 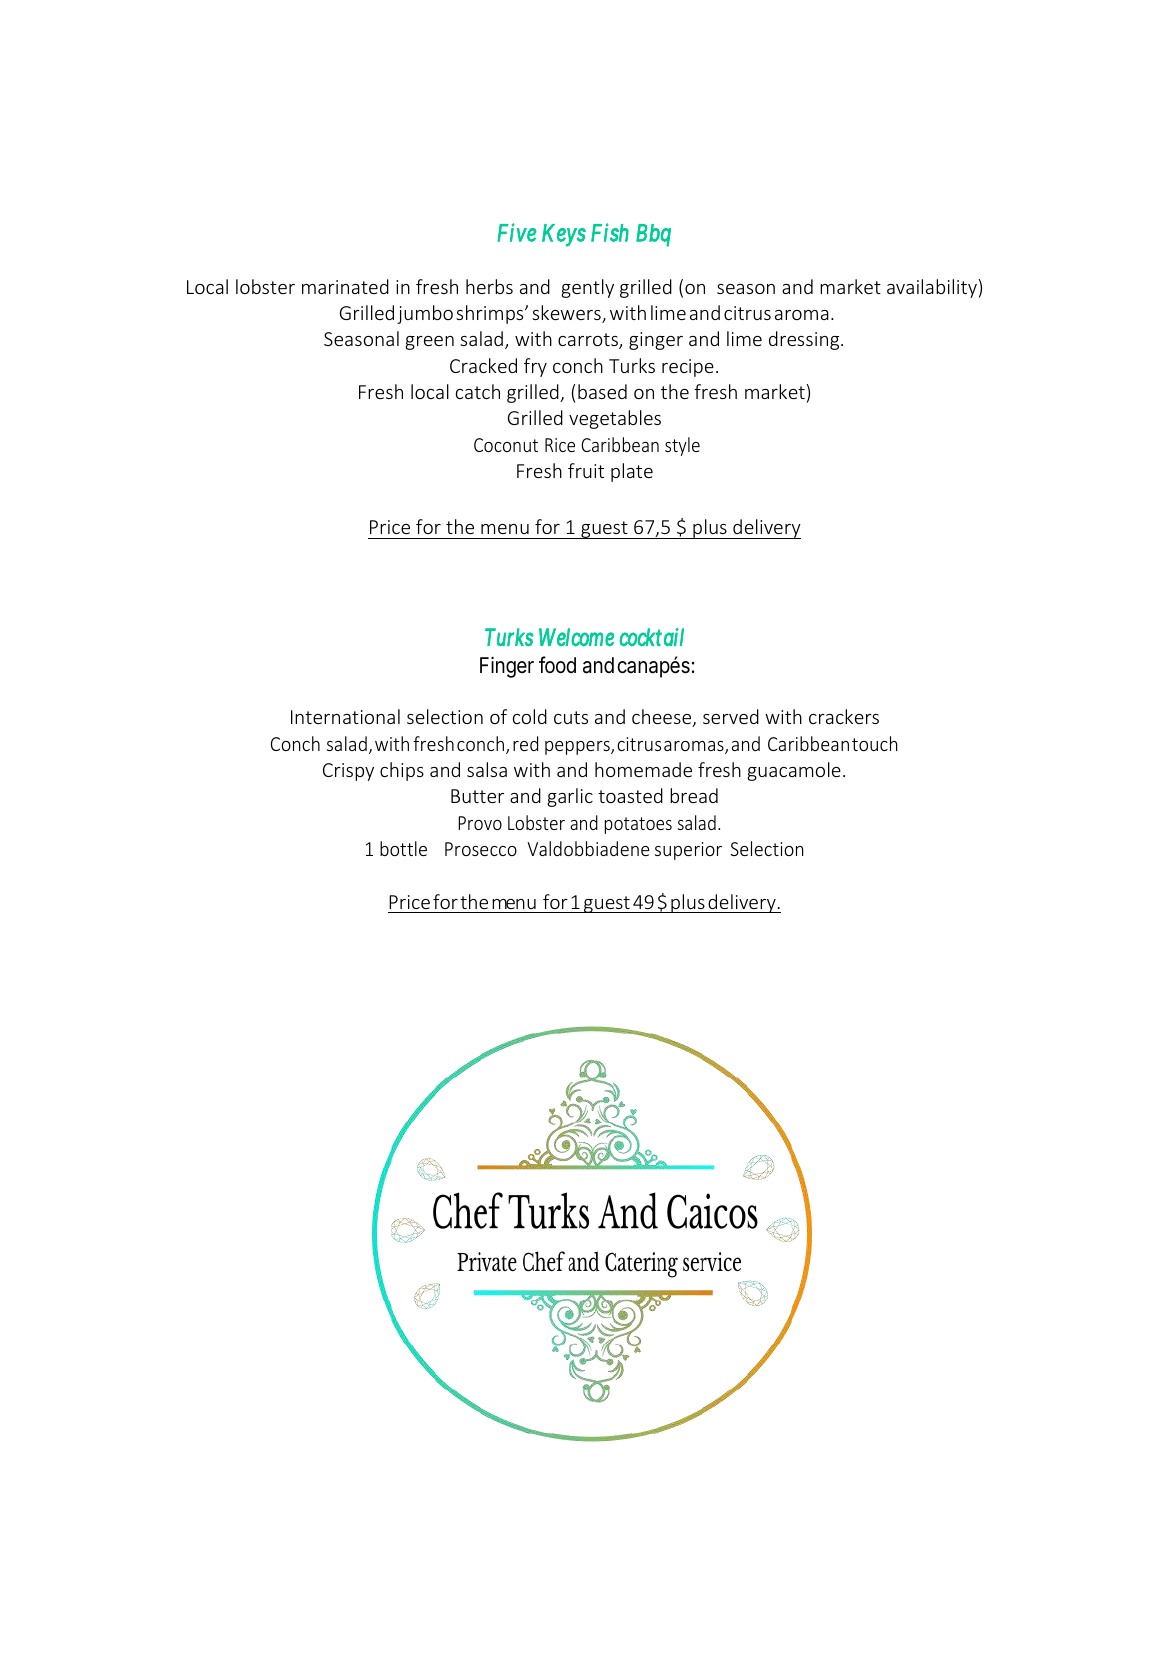 I want to click on style, so click(x=682, y=446).
